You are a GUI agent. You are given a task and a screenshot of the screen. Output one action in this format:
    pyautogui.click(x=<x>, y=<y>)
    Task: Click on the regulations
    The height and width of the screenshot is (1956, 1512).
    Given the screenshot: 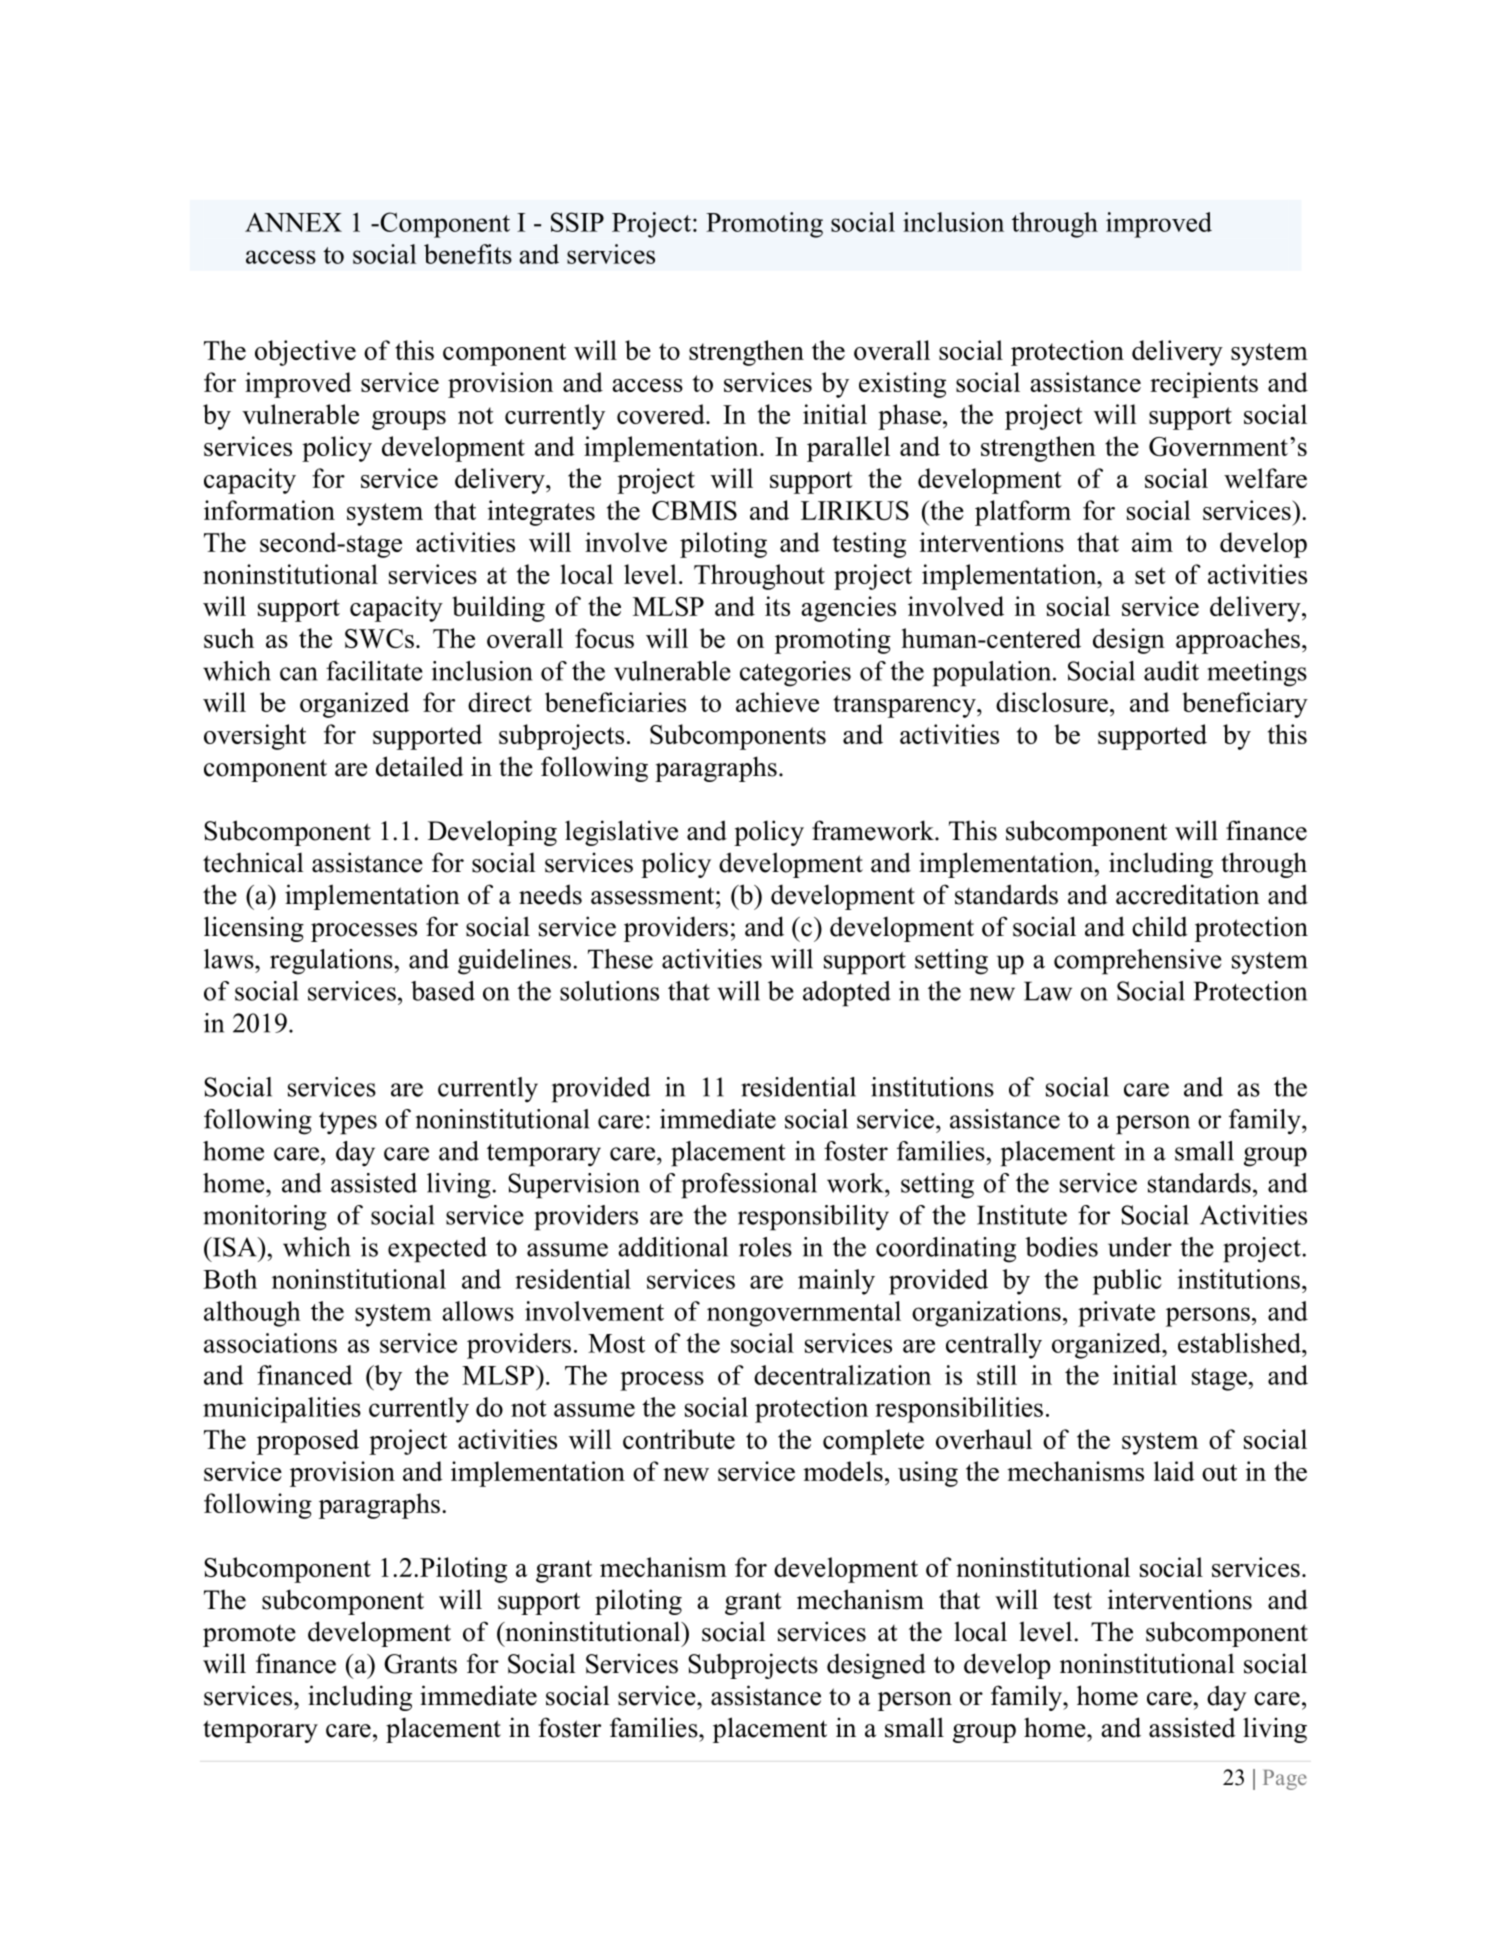 What is the action you would take?
    pyautogui.click(x=331, y=962)
